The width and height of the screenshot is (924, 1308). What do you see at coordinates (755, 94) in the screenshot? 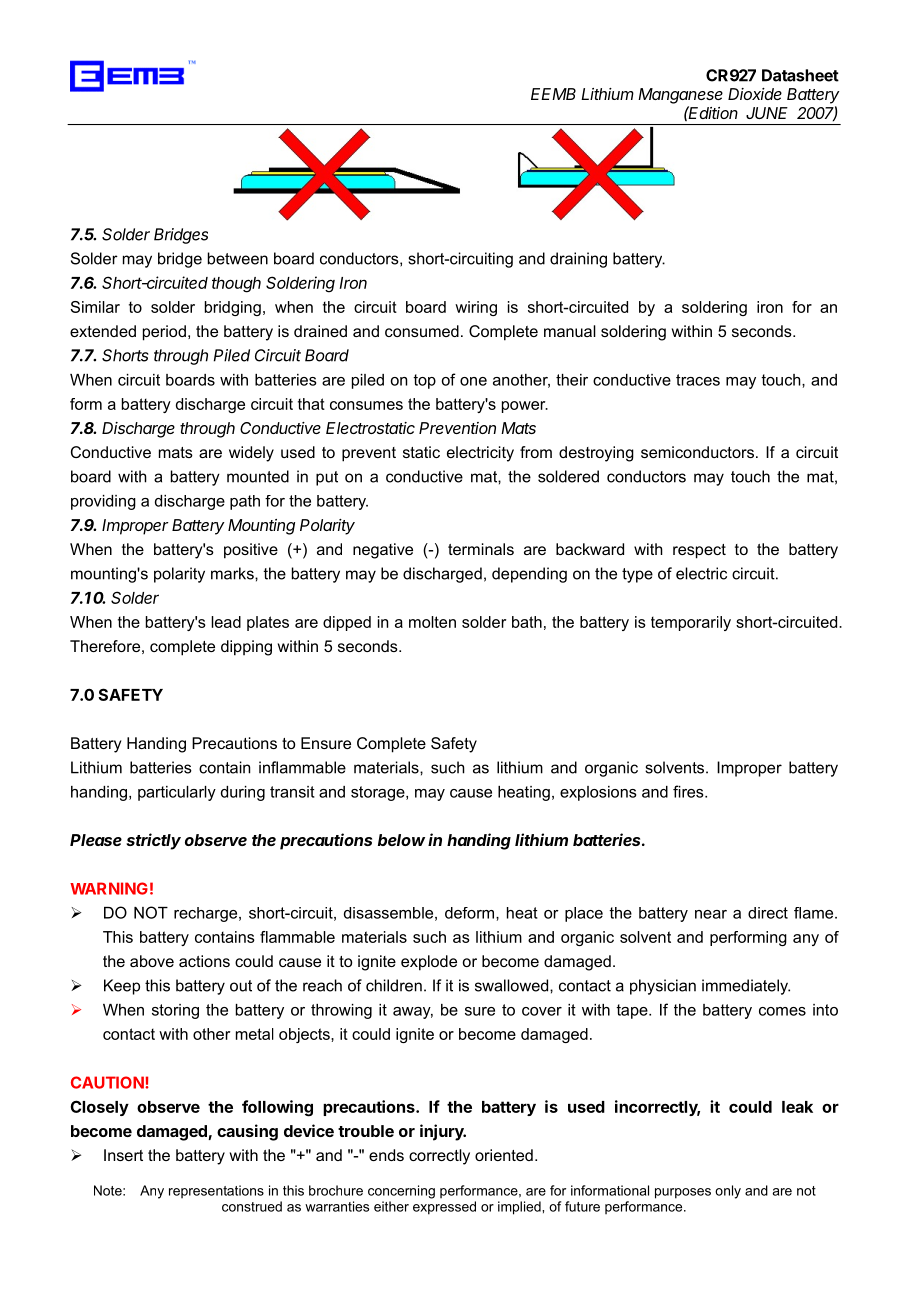
I see `Dioxide` at bounding box center [755, 94].
